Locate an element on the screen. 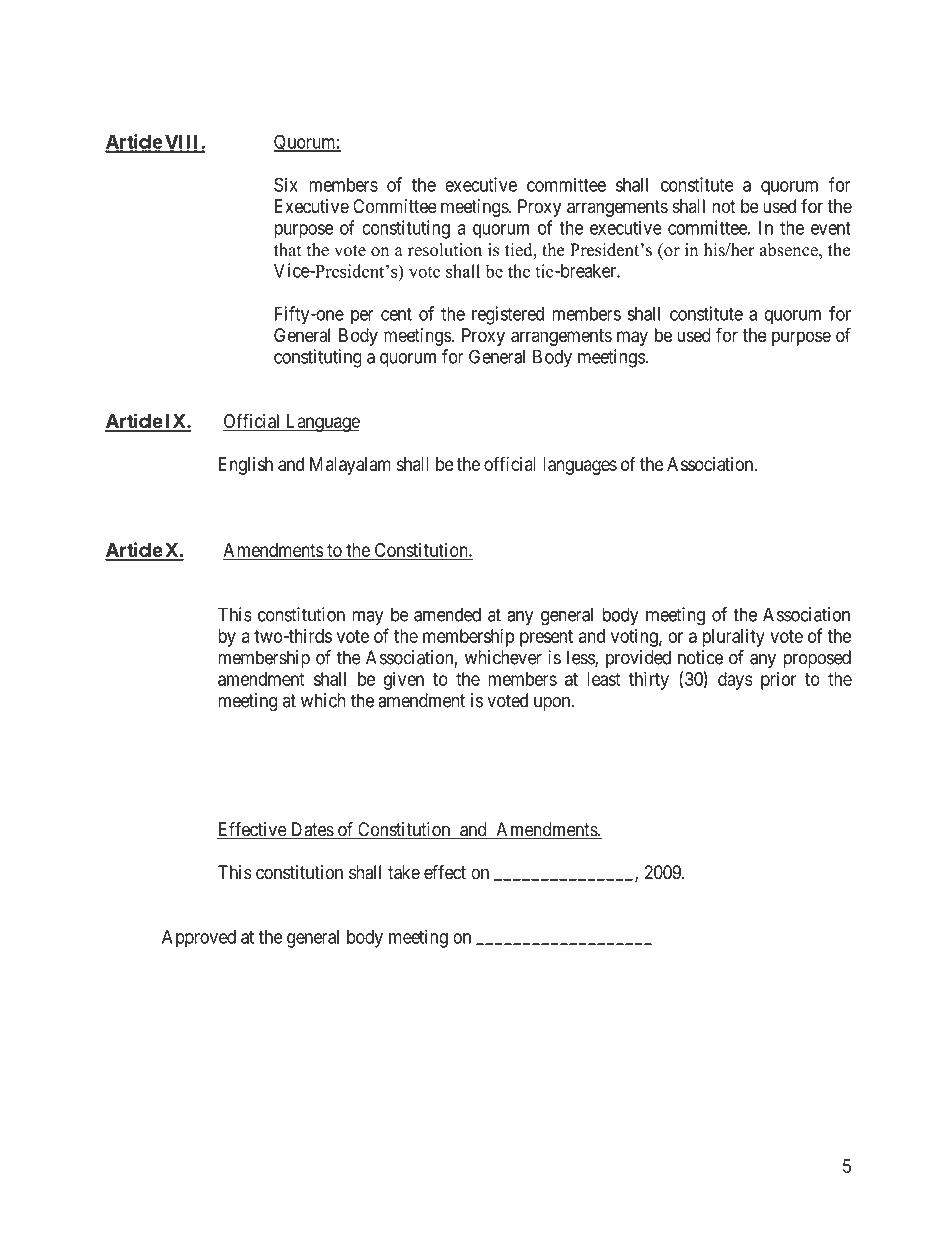 The height and width of the screenshot is (1233, 952). take is located at coordinates (404, 872).
